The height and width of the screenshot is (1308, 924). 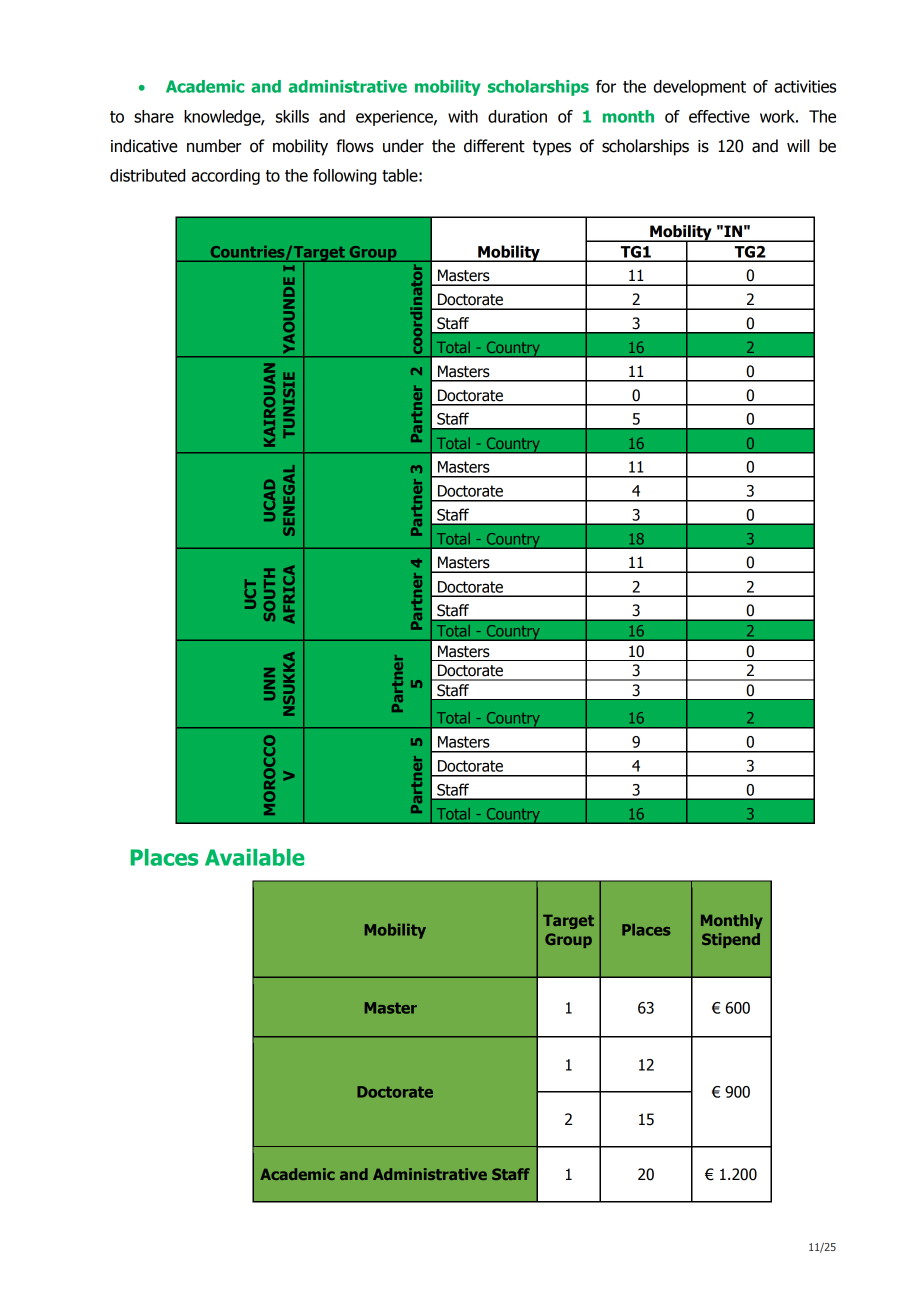 What do you see at coordinates (214, 146) in the screenshot?
I see `number` at bounding box center [214, 146].
